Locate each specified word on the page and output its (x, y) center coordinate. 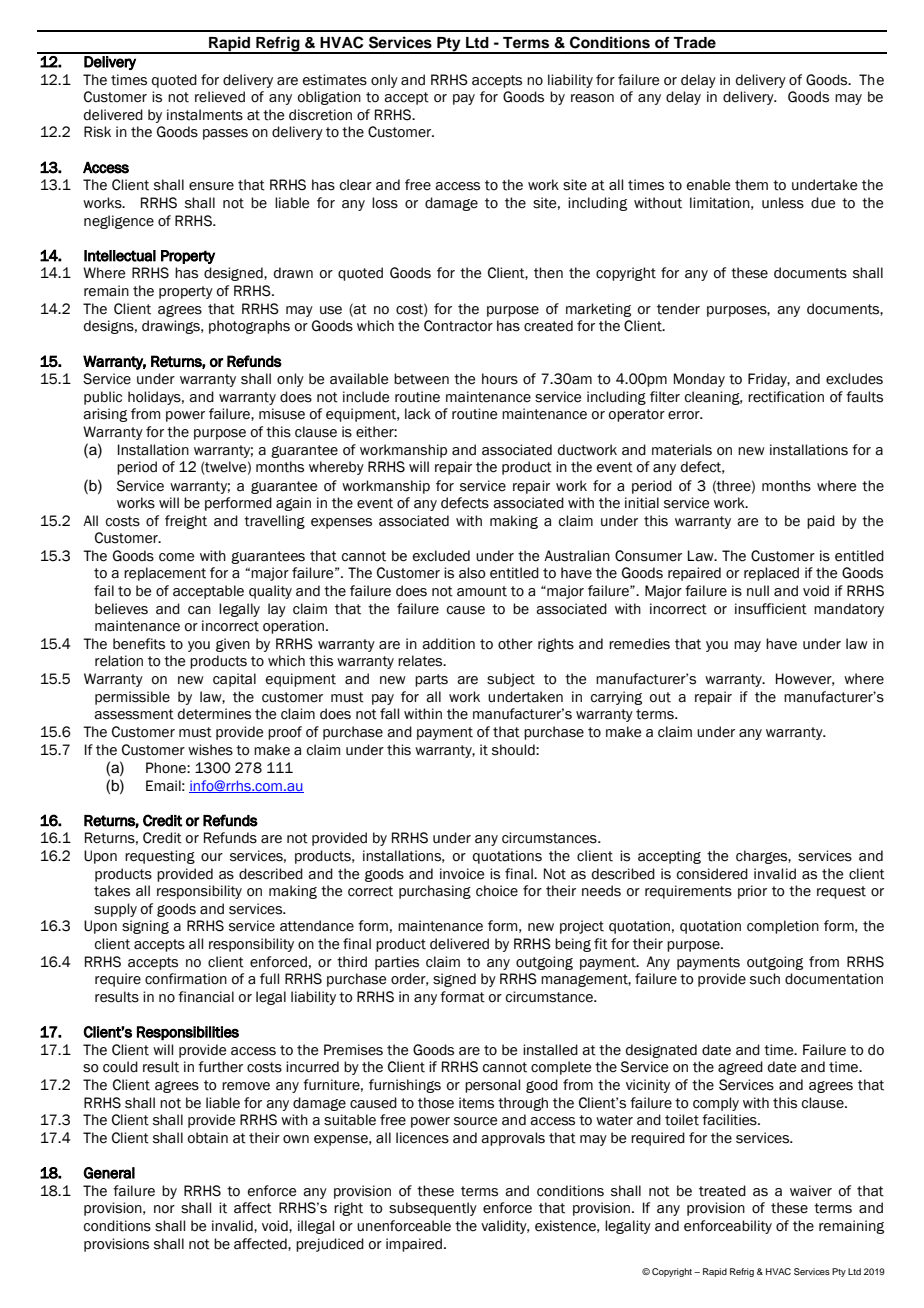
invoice (462, 874)
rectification (786, 397)
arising (105, 415)
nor (164, 1209)
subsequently (433, 1209)
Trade (694, 43)
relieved (220, 97)
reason (592, 98)
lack (418, 414)
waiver (811, 1191)
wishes (210, 750)
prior (752, 892)
